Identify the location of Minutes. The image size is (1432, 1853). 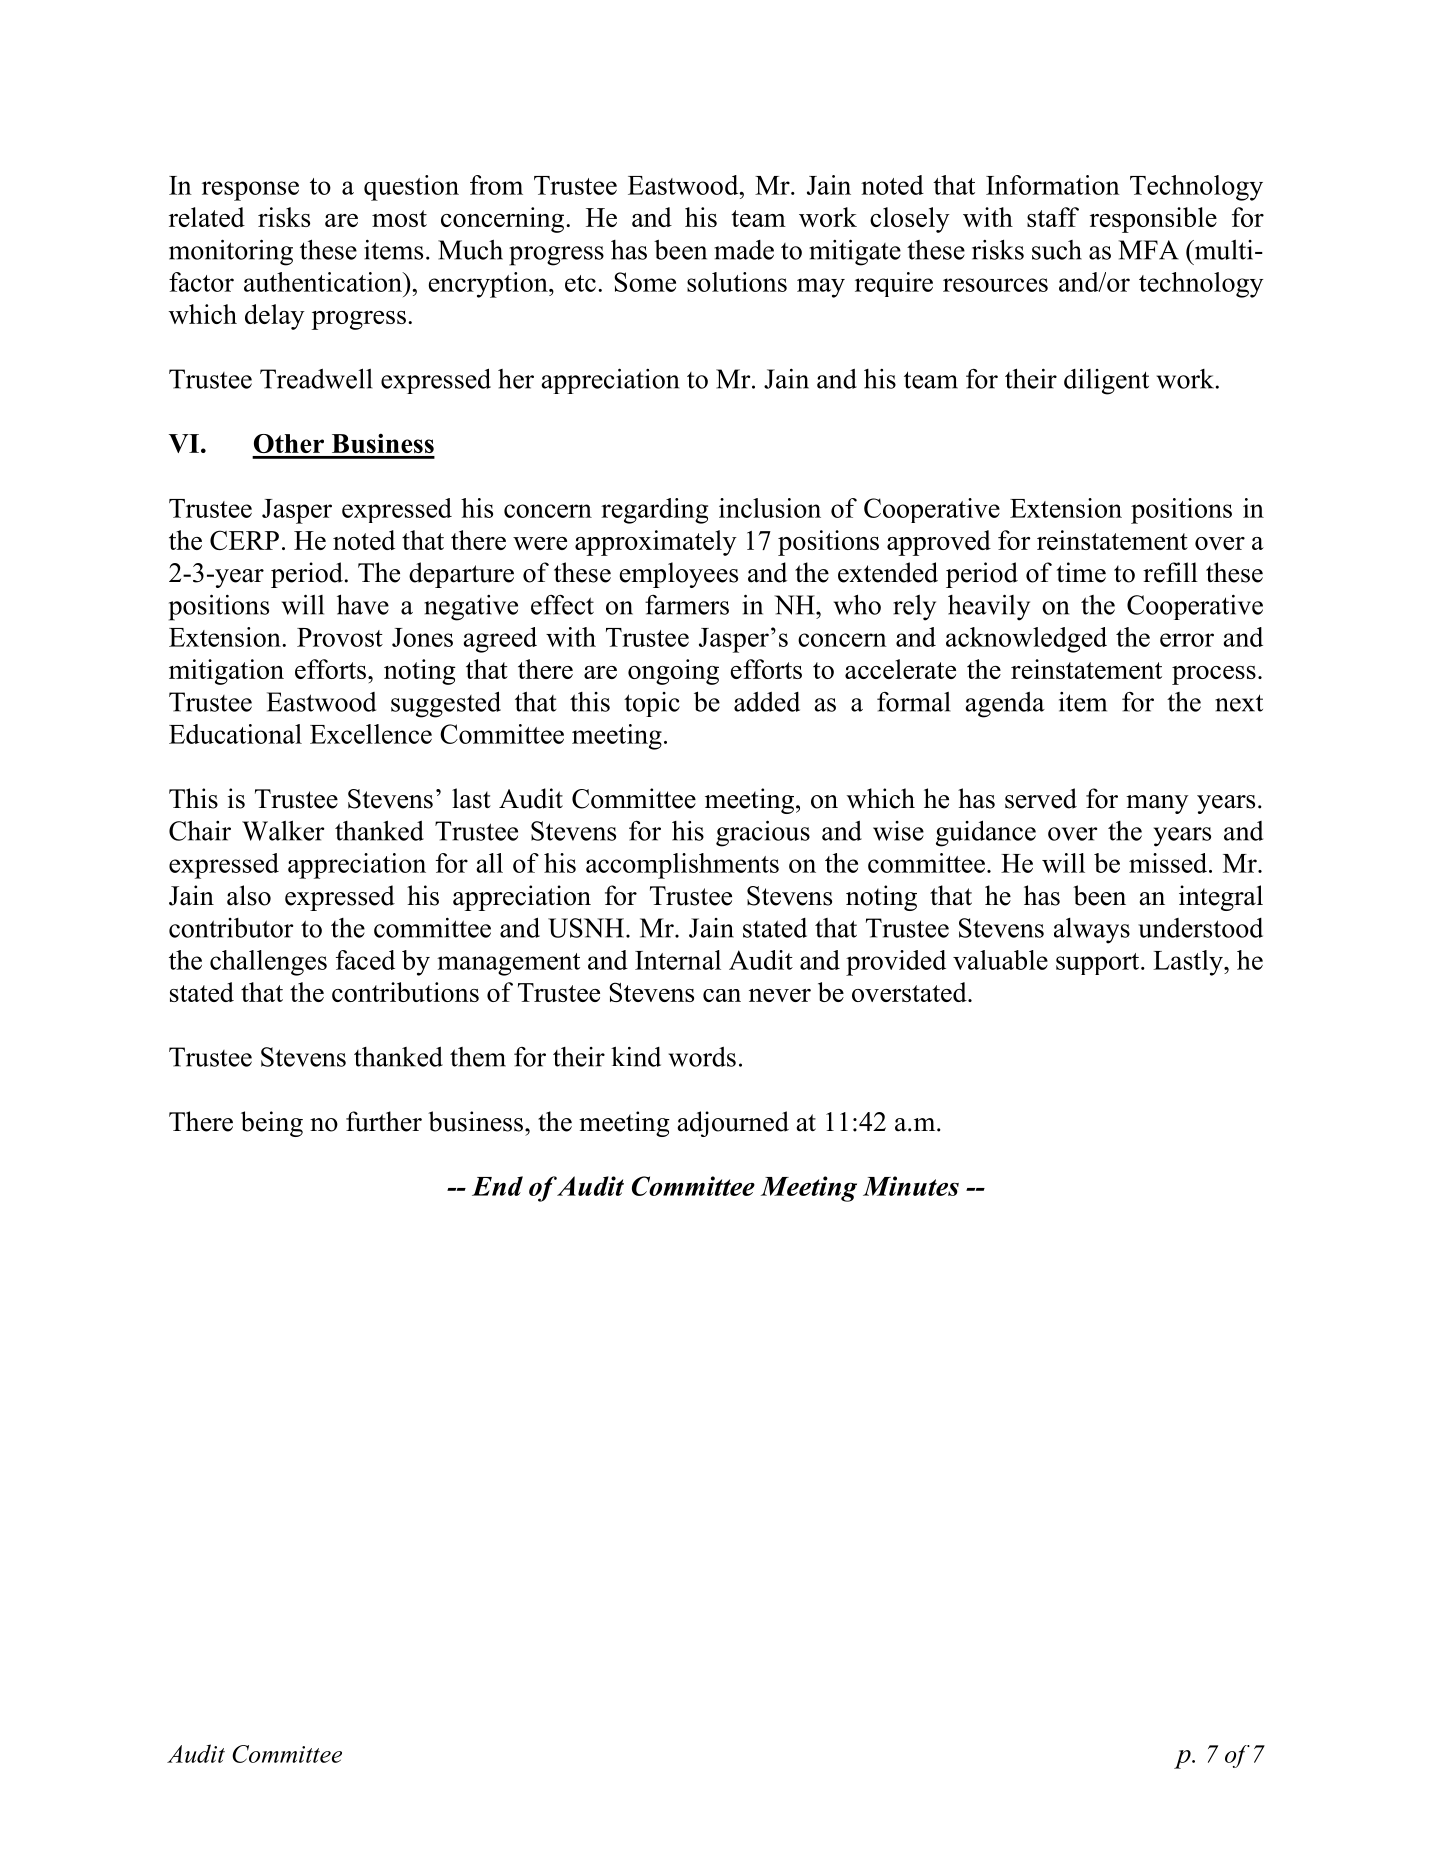
(911, 1186).
